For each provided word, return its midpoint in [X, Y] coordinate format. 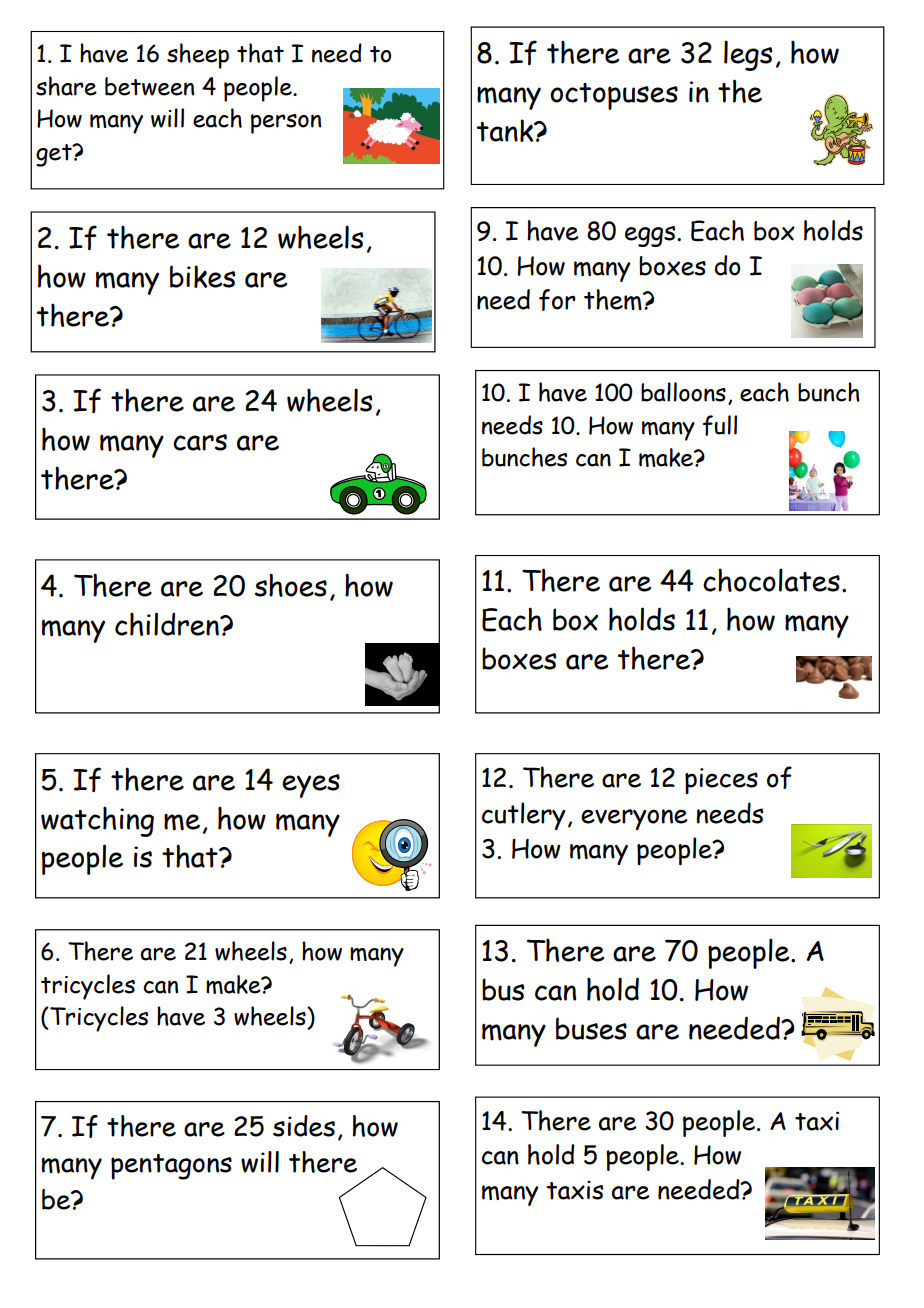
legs [748, 55]
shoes [291, 585]
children [168, 624]
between [149, 86]
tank [506, 130]
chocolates [771, 580]
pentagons [171, 1167]
